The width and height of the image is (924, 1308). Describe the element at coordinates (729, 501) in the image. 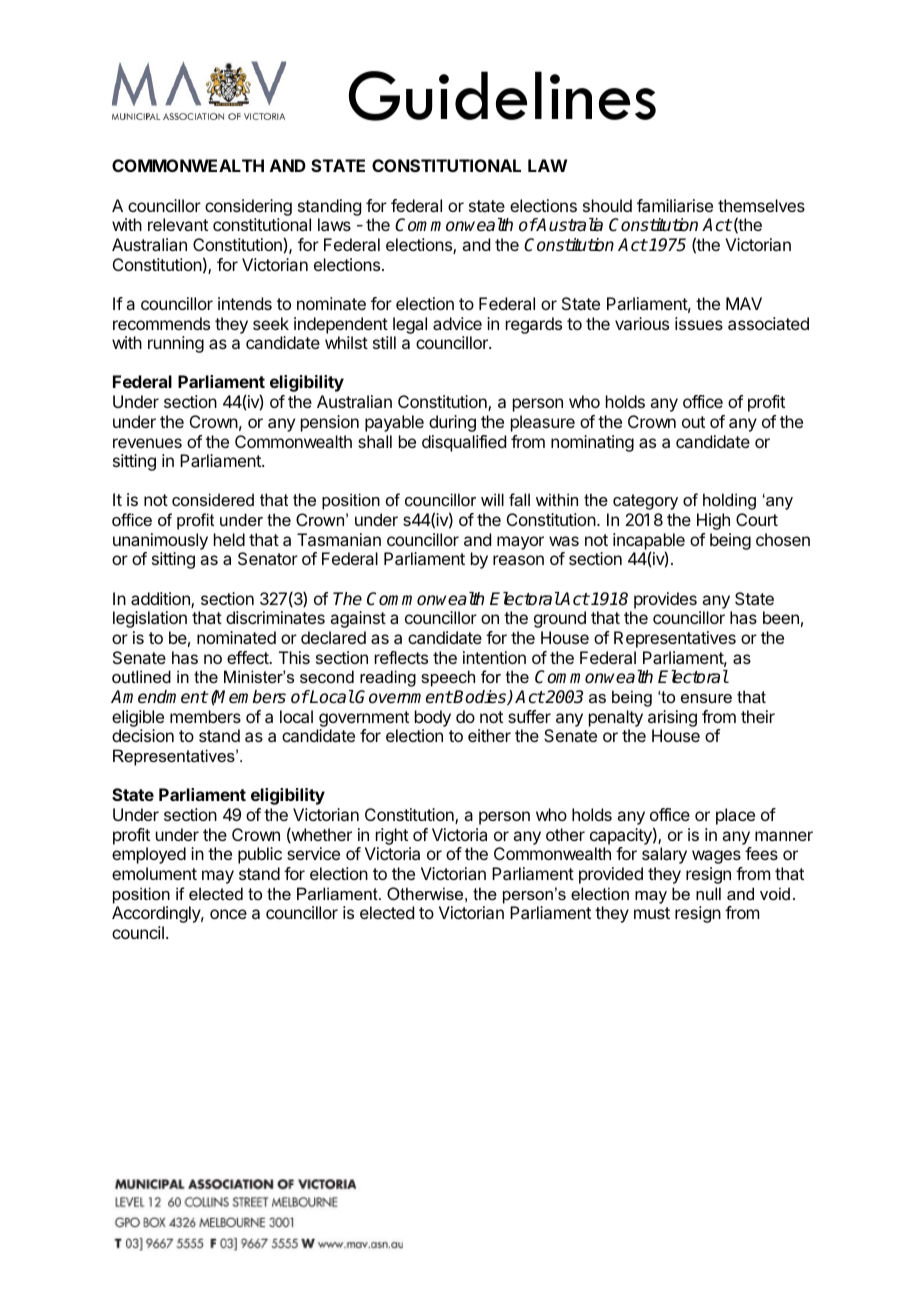

I see `holding` at that location.
